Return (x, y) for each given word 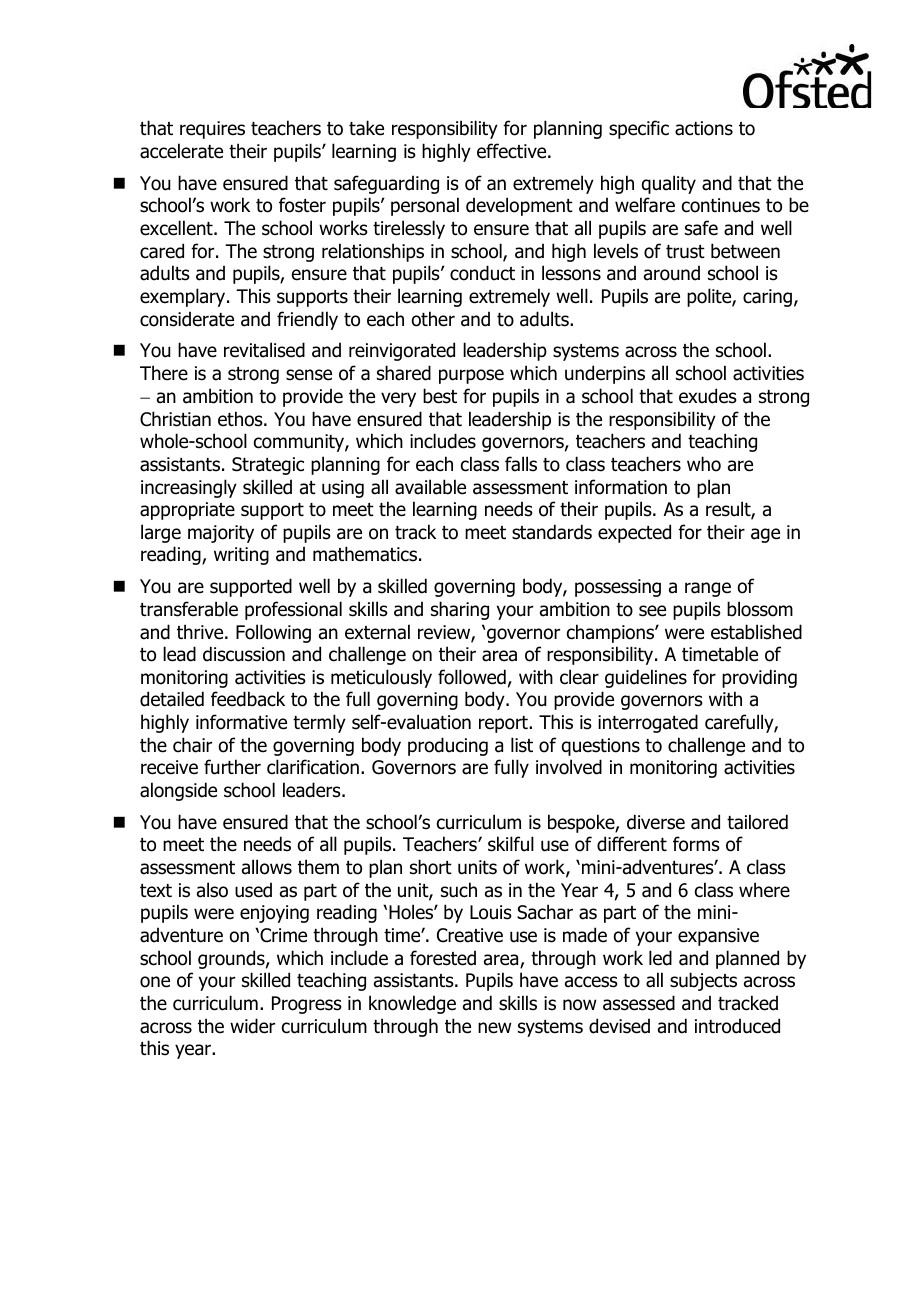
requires (212, 130)
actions (704, 128)
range (708, 589)
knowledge (412, 1004)
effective (513, 151)
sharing (460, 610)
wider (252, 1026)
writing (241, 556)
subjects (703, 981)
